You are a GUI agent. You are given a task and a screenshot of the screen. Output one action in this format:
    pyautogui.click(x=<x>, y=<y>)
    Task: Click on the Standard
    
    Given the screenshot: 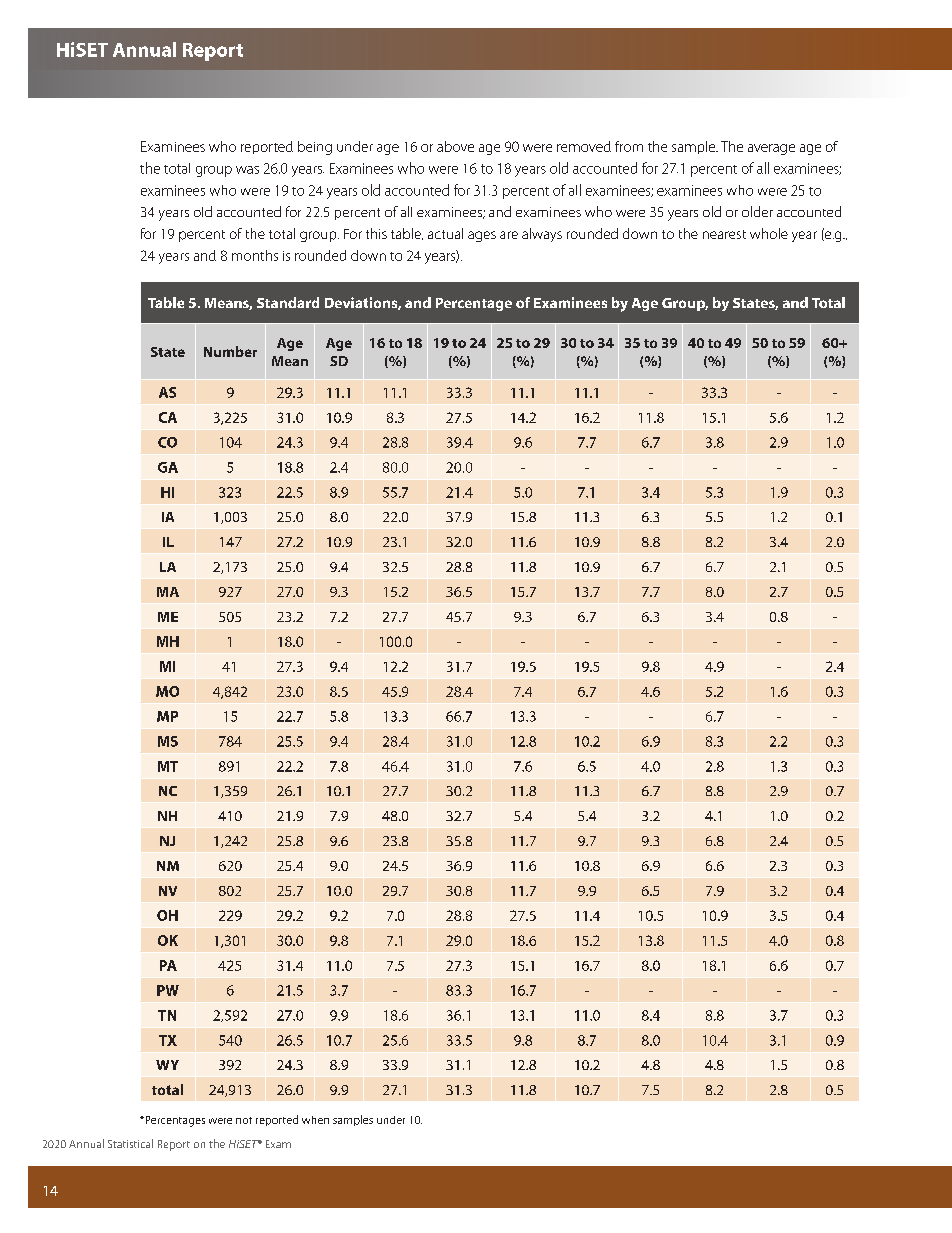 What is the action you would take?
    pyautogui.click(x=288, y=302)
